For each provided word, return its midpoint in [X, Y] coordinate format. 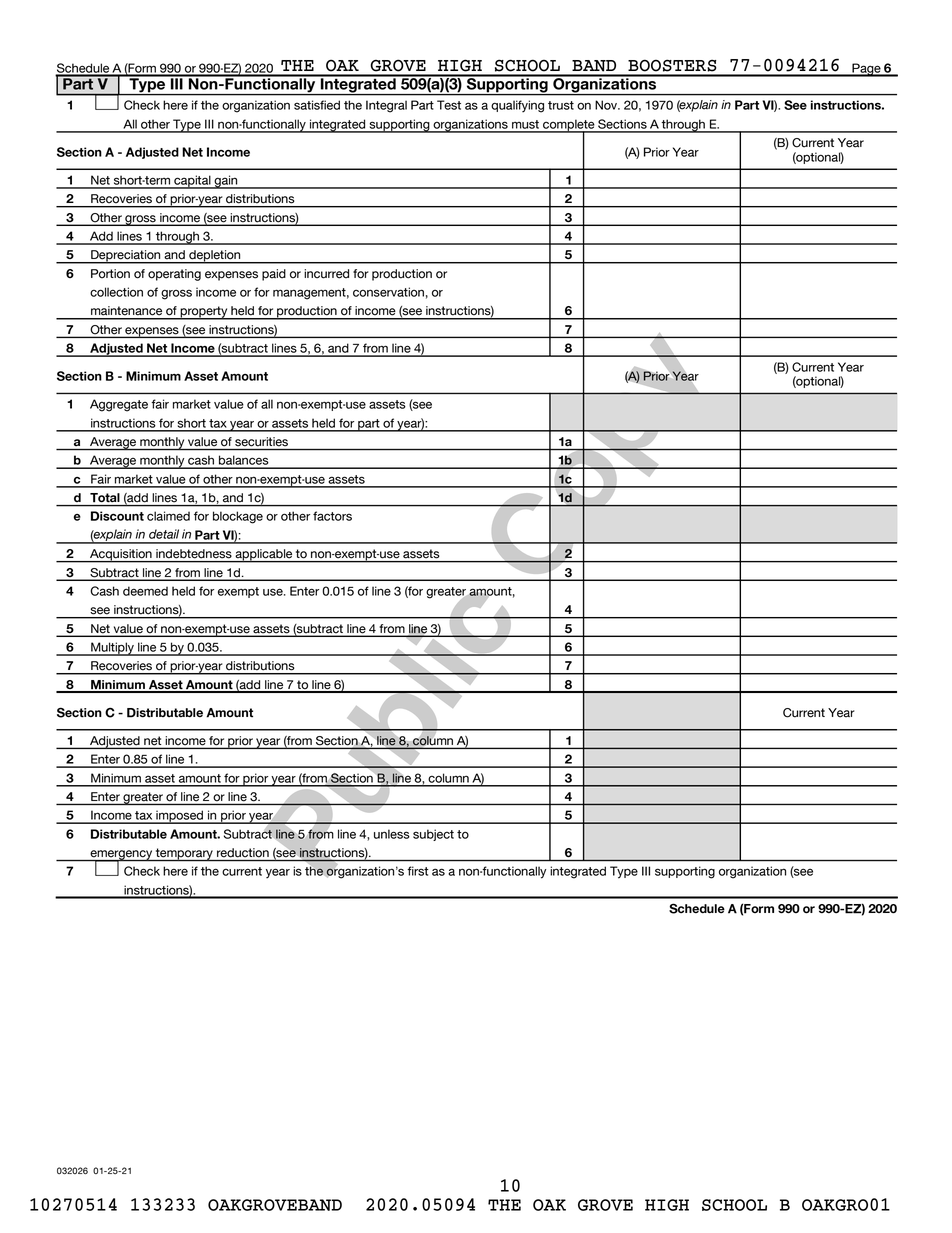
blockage [238, 517]
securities [261, 441]
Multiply [112, 649]
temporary [184, 855]
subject [433, 835]
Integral [386, 106]
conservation [388, 292]
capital [192, 182]
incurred [326, 274]
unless [392, 834]
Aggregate [119, 405]
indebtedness [194, 553]
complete [569, 126]
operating [174, 275]
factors [332, 516]
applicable [264, 556]
